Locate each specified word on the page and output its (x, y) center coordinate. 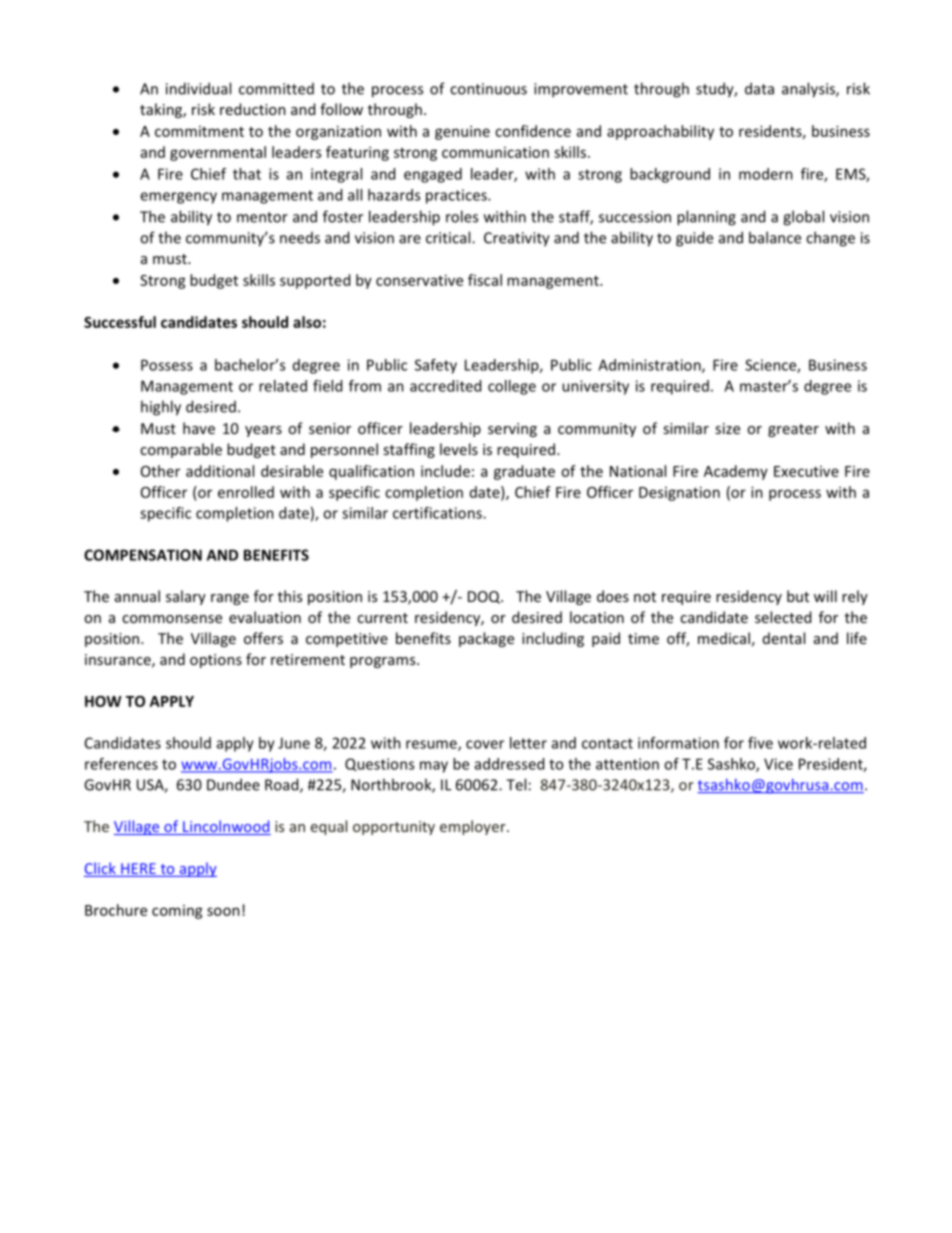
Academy (736, 472)
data (759, 88)
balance (775, 237)
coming (177, 912)
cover (485, 744)
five (760, 743)
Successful (120, 322)
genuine (462, 132)
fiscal (485, 280)
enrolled (246, 492)
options (216, 661)
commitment (199, 131)
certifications (438, 513)
